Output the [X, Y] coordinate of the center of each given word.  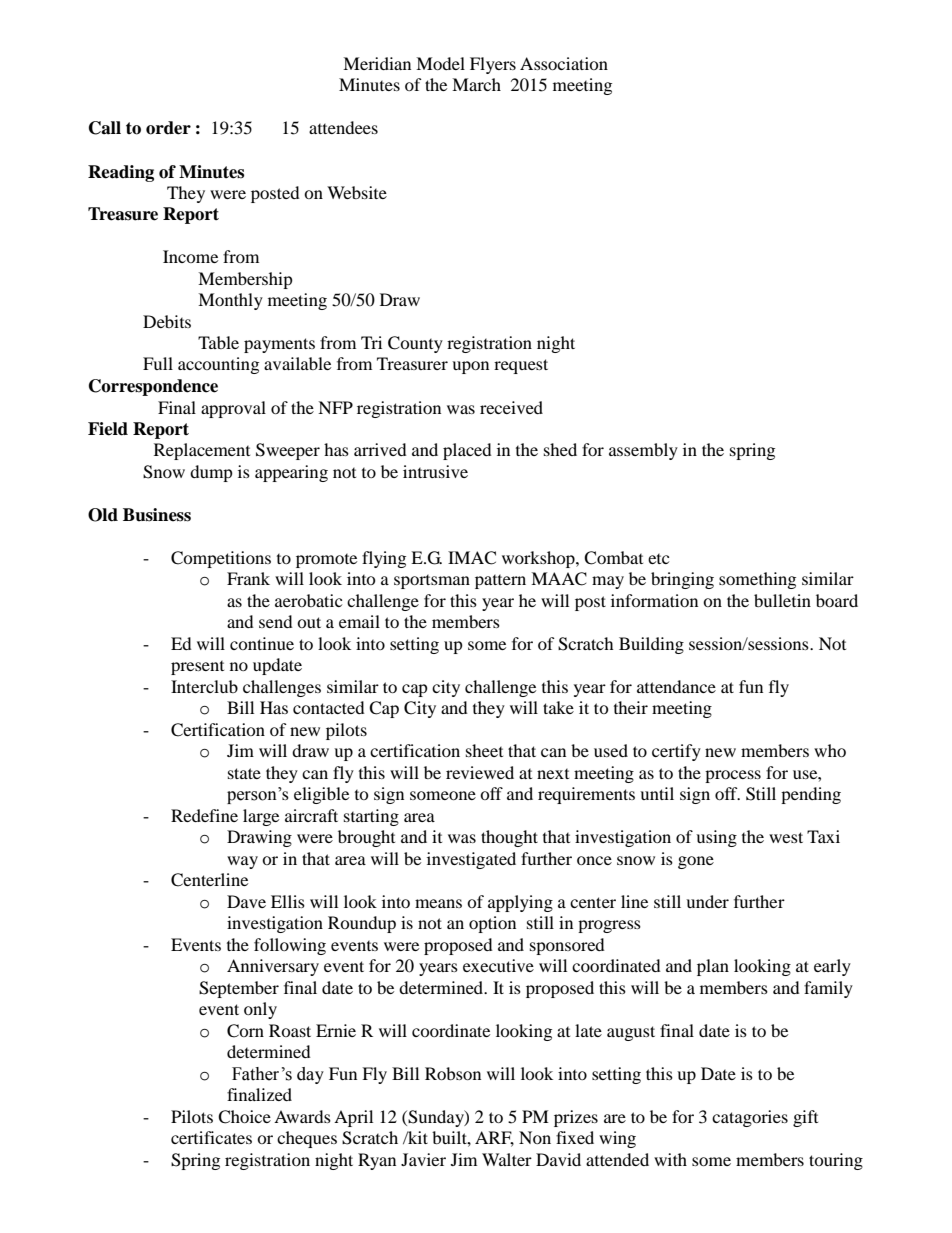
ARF [494, 1139]
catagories [750, 1118]
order [168, 128]
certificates [211, 1137]
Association [564, 63]
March [476, 84]
